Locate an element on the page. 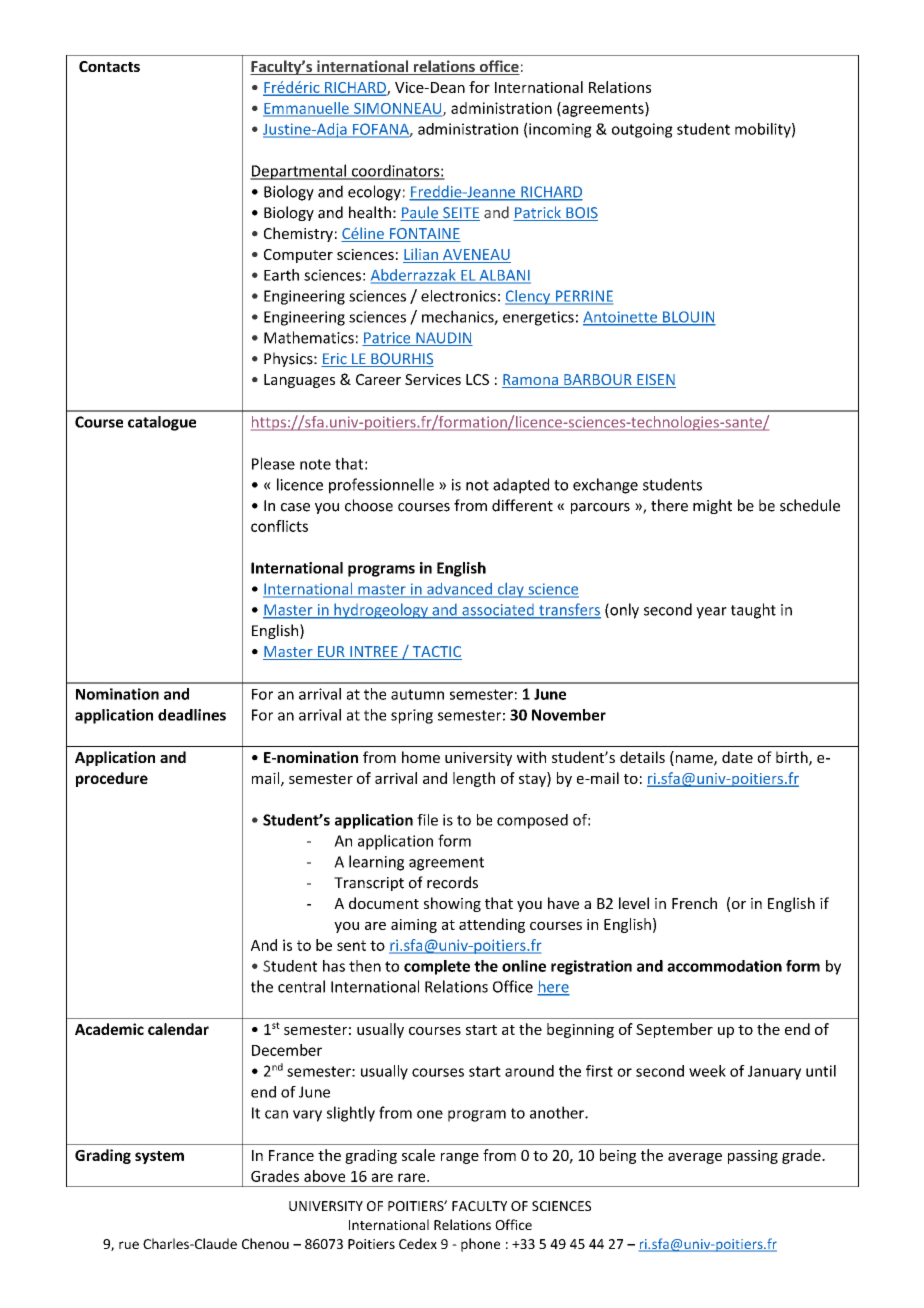 This image has height=1308, width=924. might is located at coordinates (712, 506).
